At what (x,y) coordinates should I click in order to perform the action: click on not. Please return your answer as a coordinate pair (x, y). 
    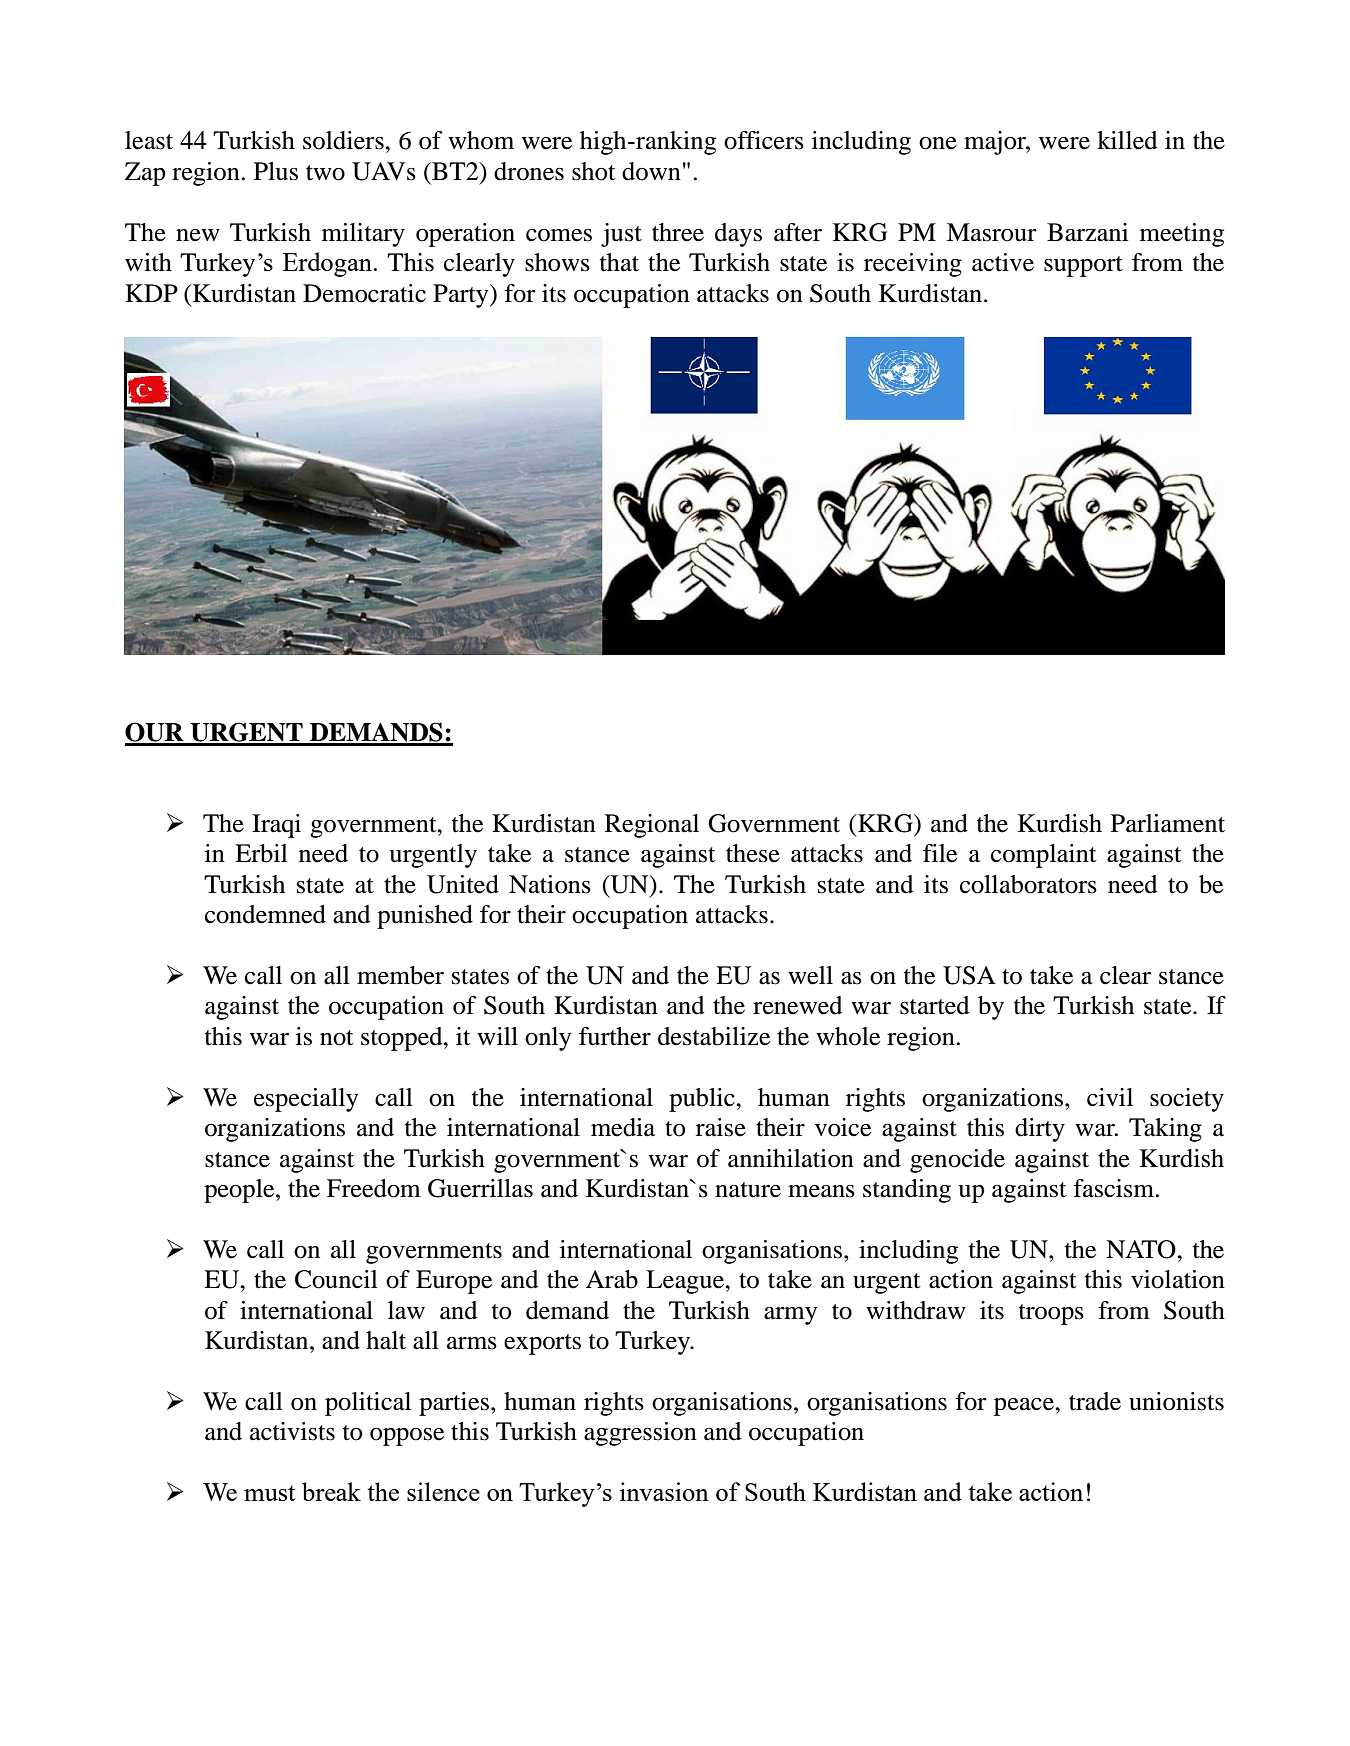
    Looking at the image, I should click on (337, 1038).
